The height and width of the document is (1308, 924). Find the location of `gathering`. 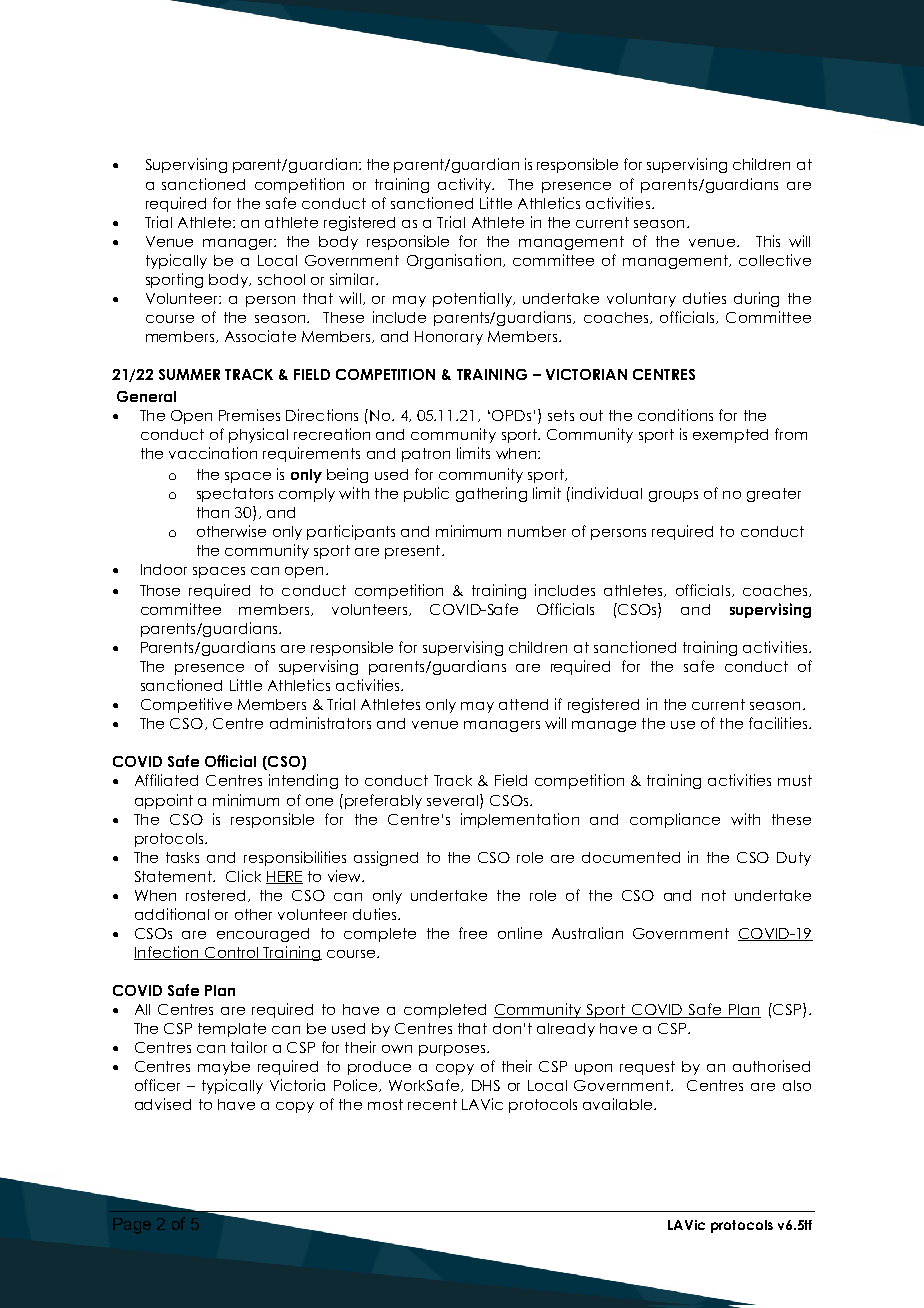

gathering is located at coordinates (491, 494).
